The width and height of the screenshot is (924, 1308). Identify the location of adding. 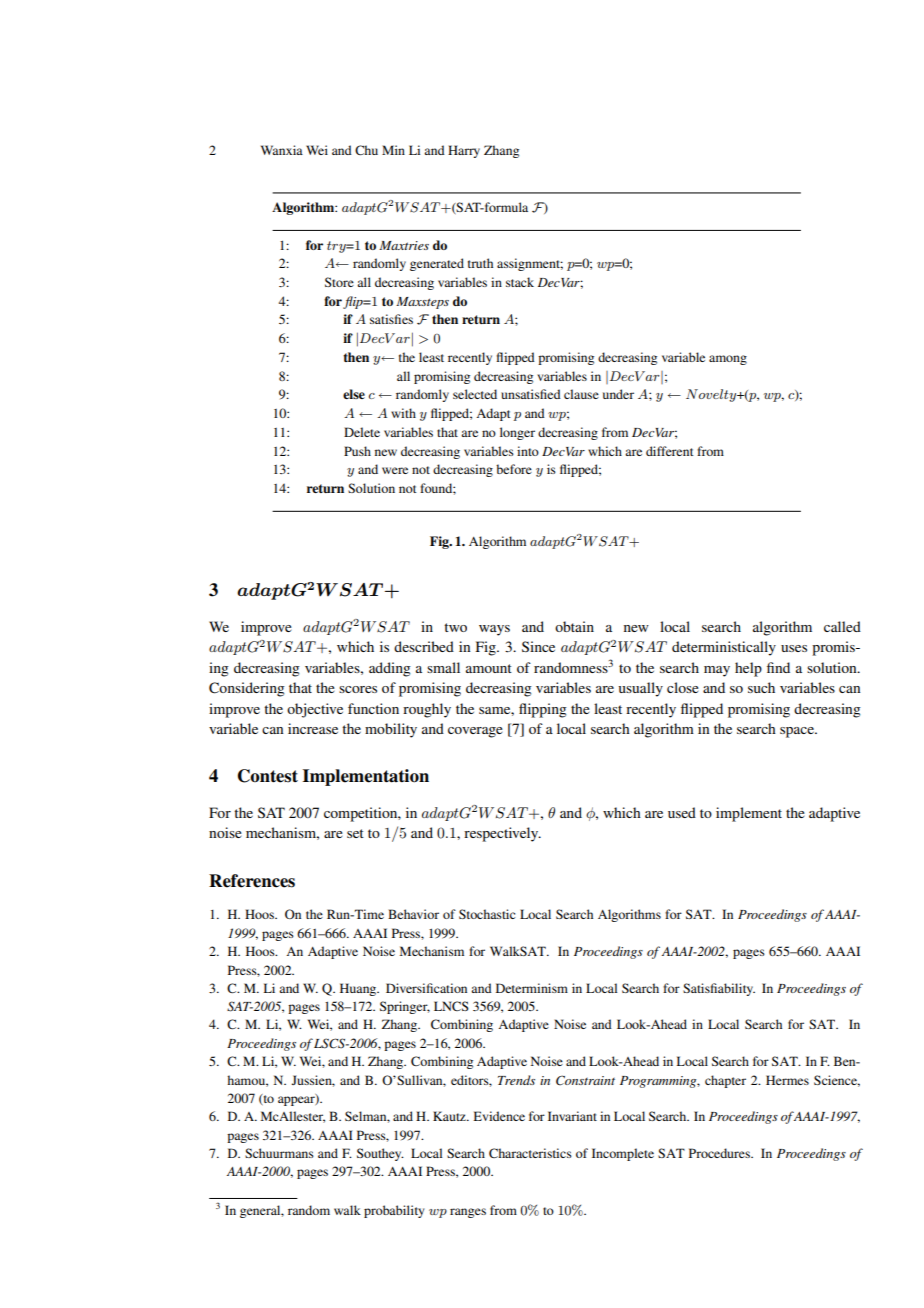
(390, 669).
